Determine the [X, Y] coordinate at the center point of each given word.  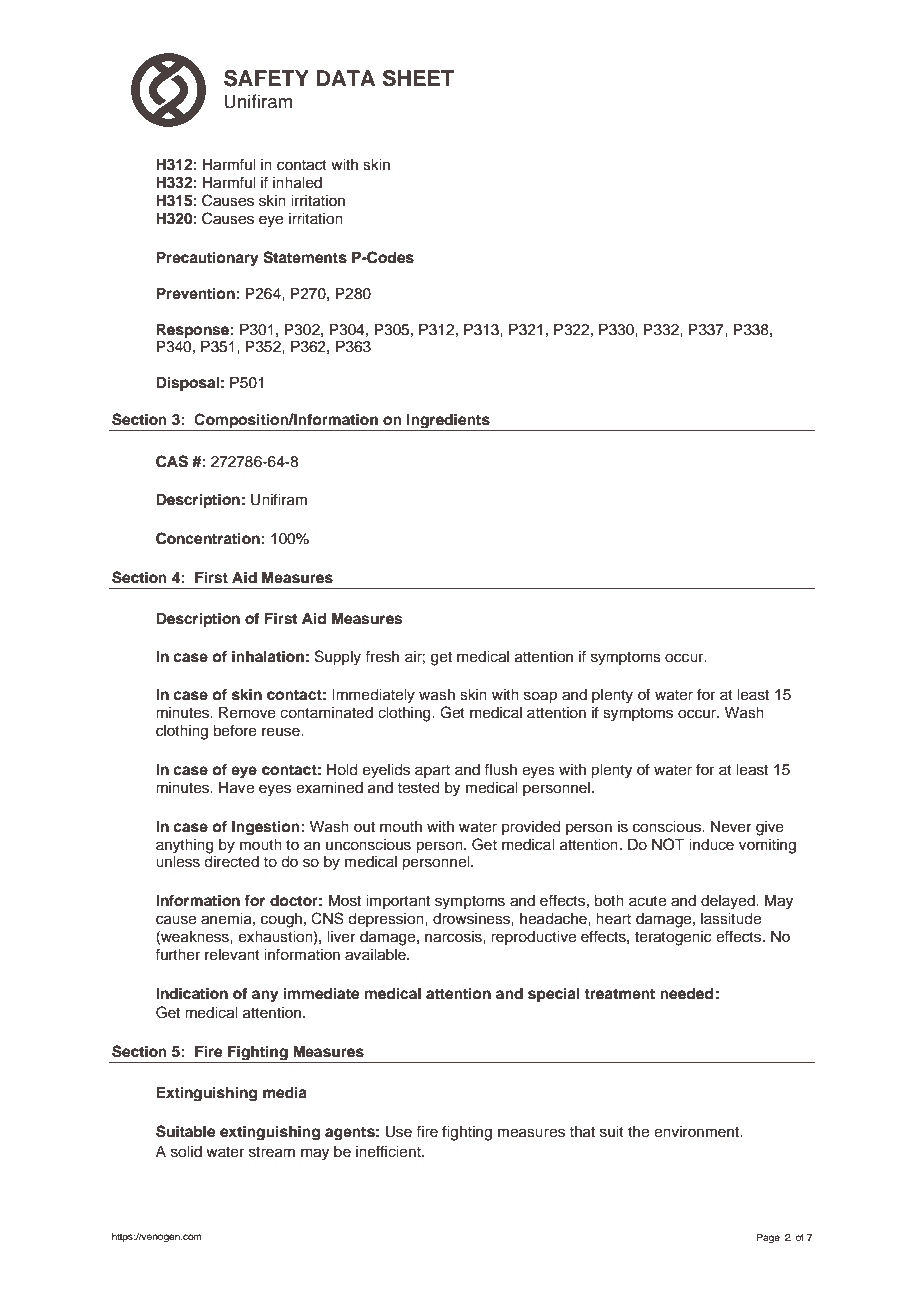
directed [231, 862]
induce [711, 845]
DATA [346, 78]
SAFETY [266, 78]
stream [272, 1152]
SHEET [418, 78]
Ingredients [448, 422]
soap [540, 697]
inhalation [268, 656]
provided [531, 828]
